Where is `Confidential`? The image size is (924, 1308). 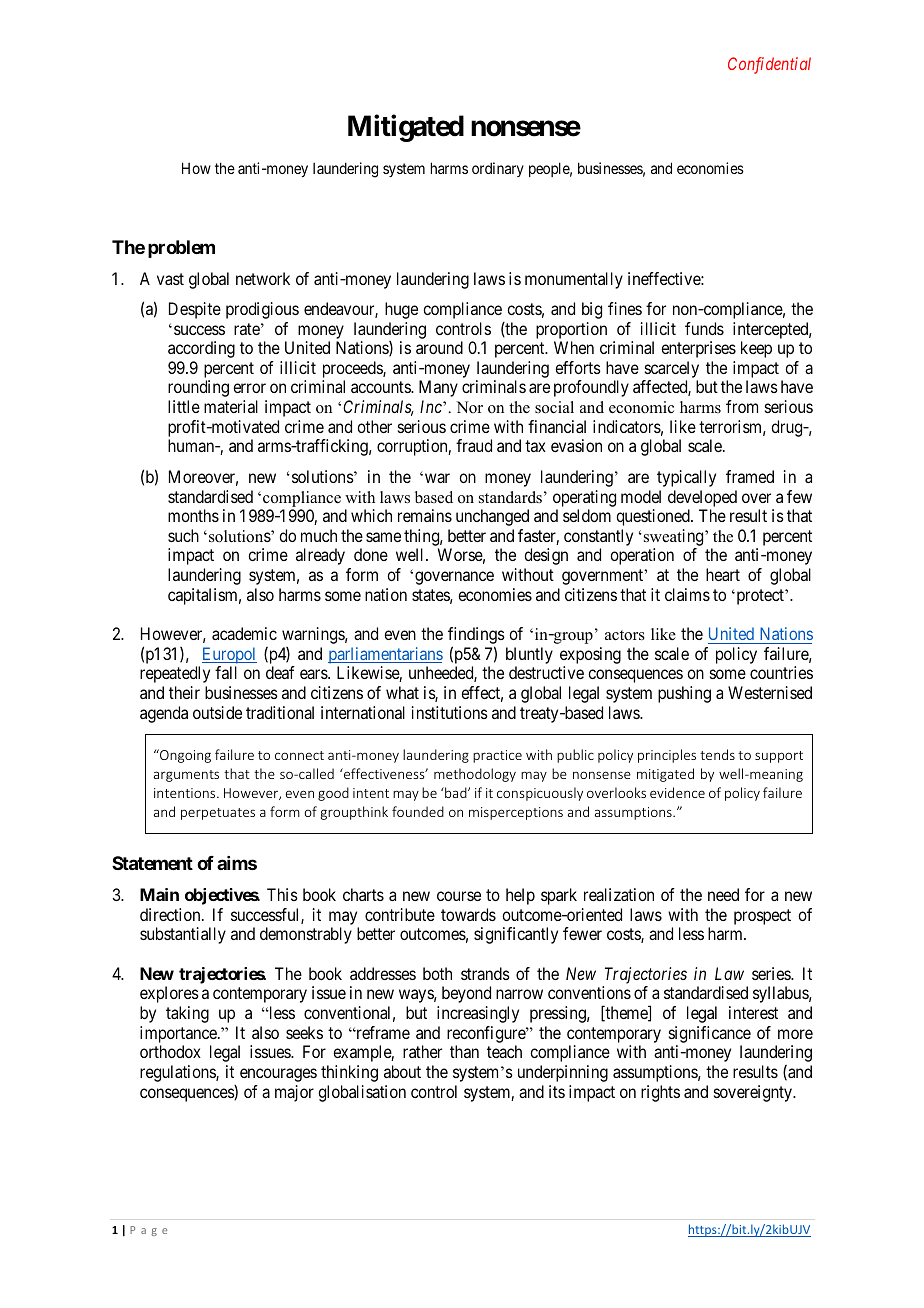 Confidential is located at coordinates (769, 65).
